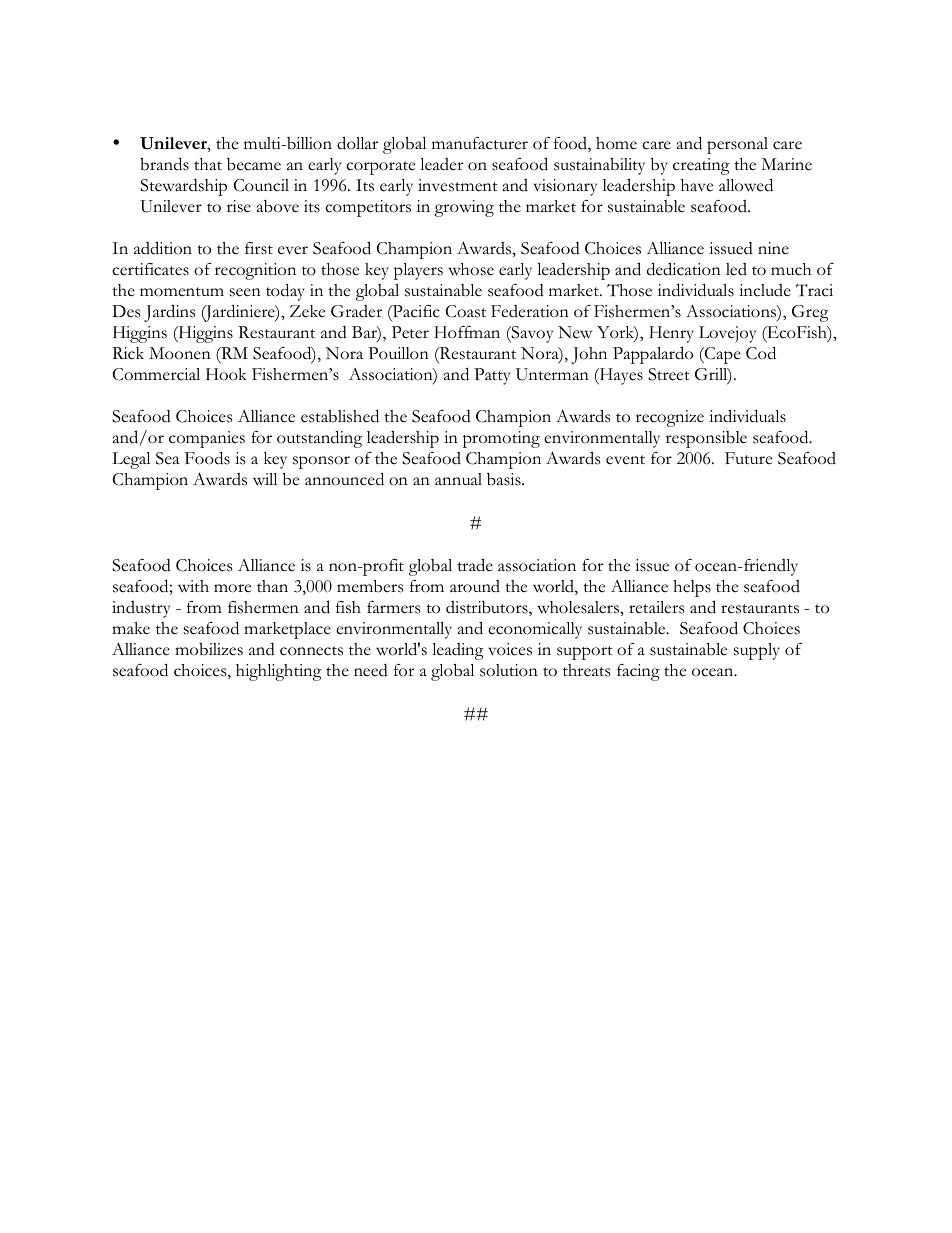 This screenshot has height=1233, width=952. What do you see at coordinates (737, 145) in the screenshot?
I see `personal` at bounding box center [737, 145].
